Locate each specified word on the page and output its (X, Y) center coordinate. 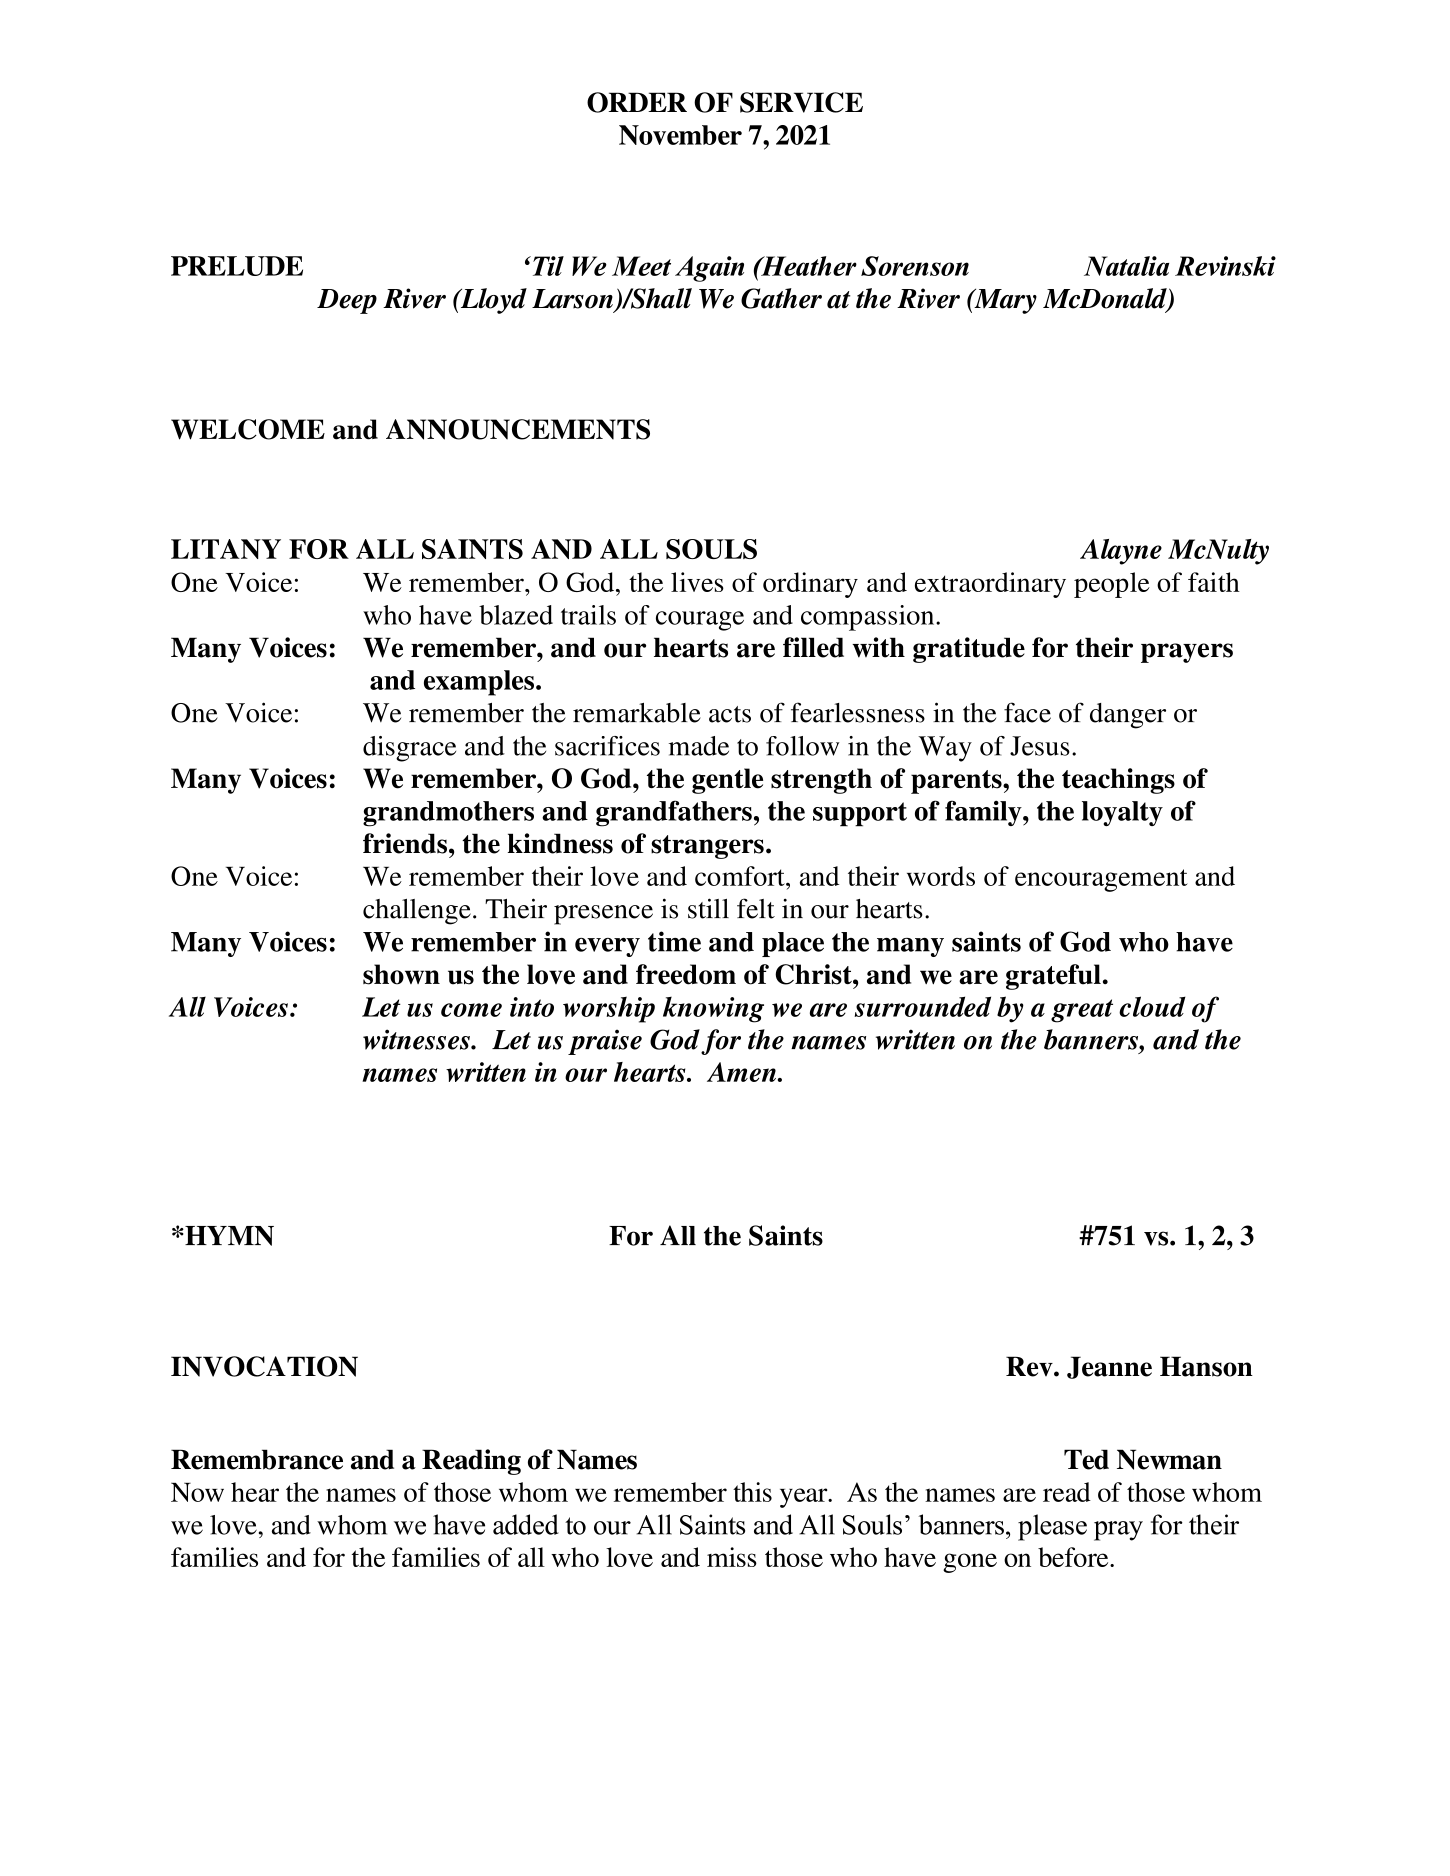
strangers (707, 847)
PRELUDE (237, 266)
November (680, 135)
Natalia (1126, 266)
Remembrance (257, 1459)
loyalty (1122, 813)
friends (405, 843)
